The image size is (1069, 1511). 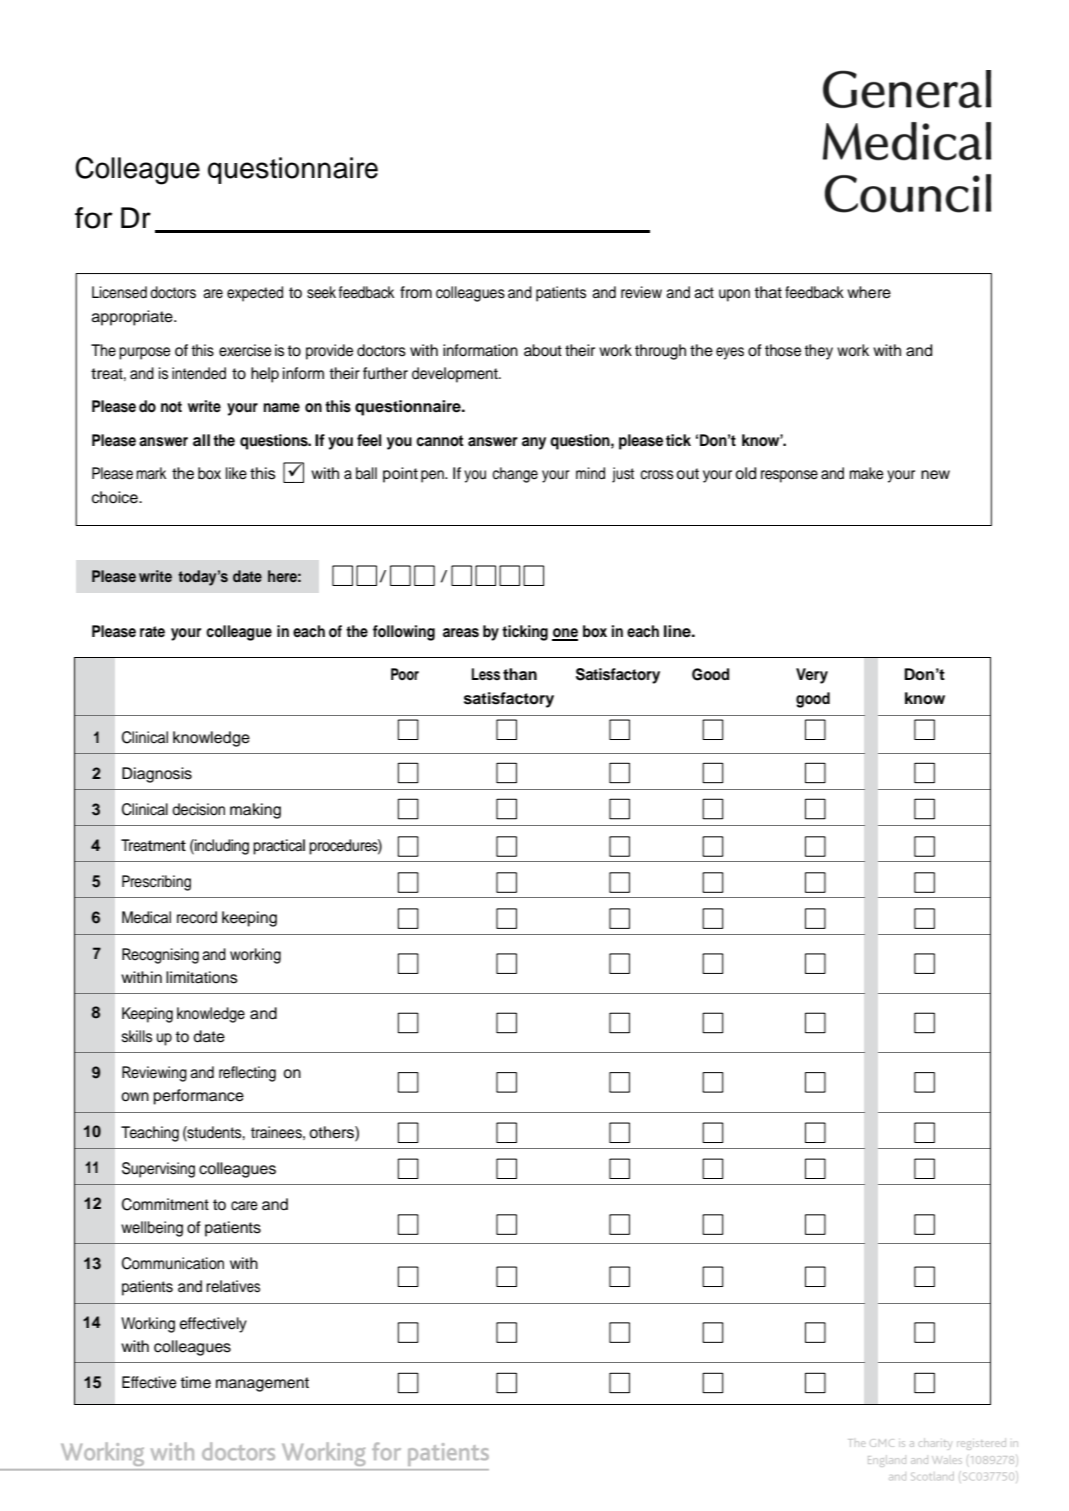 What do you see at coordinates (202, 977) in the page?
I see `limitations` at bounding box center [202, 977].
